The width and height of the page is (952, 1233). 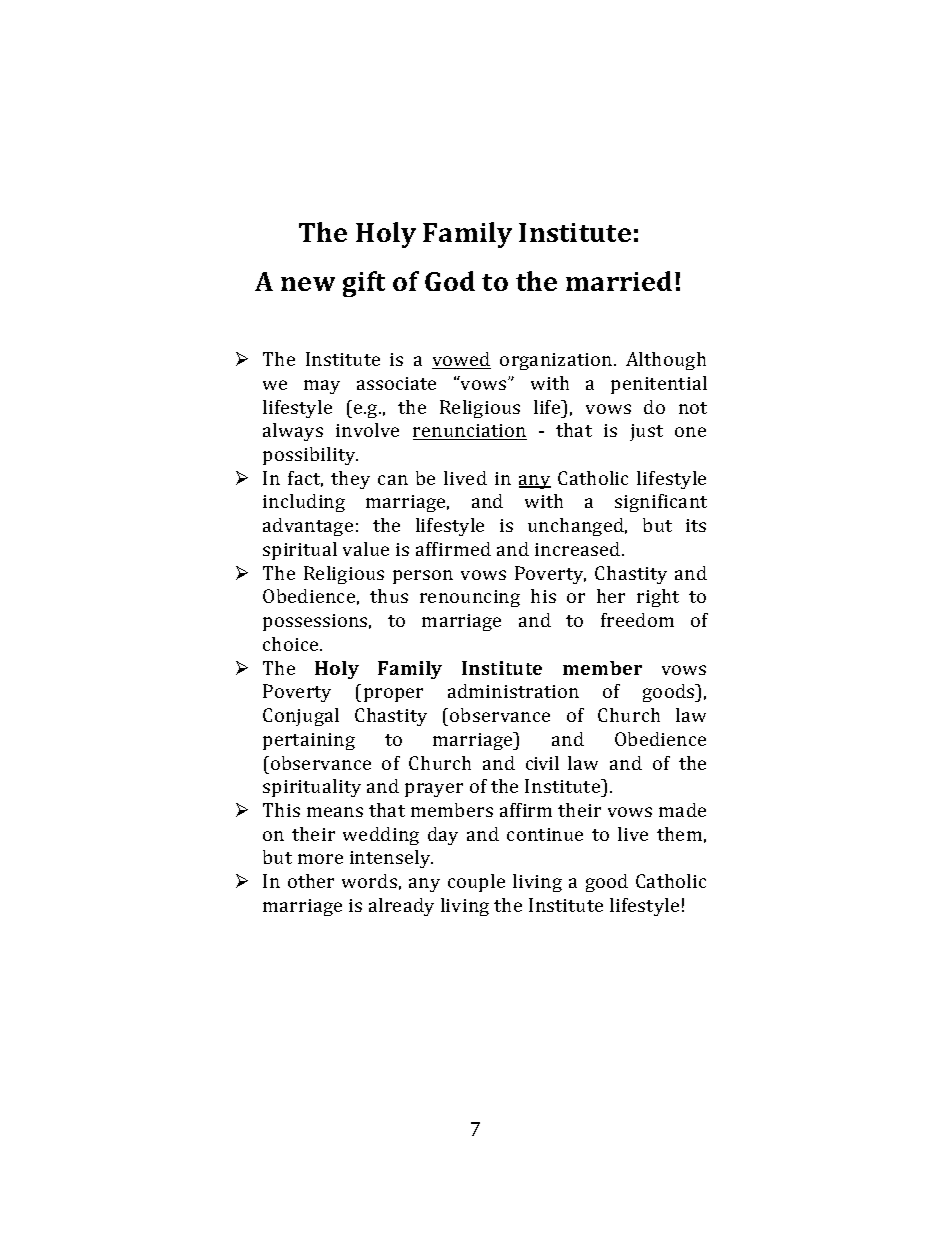 I want to click on renouncing, so click(x=470, y=598).
